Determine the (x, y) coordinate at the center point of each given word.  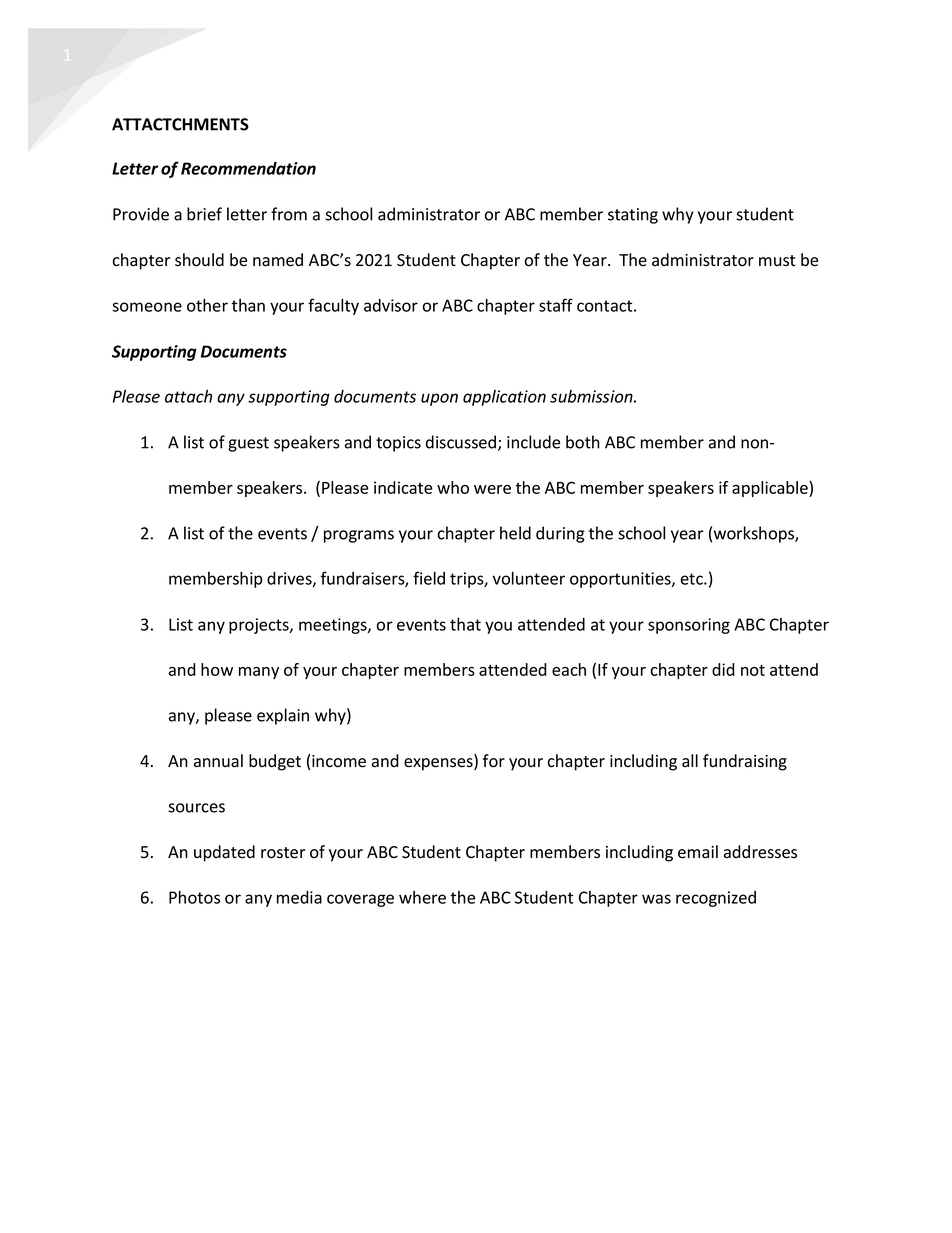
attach (188, 396)
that (465, 624)
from (289, 214)
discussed (461, 442)
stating (633, 216)
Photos (194, 897)
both (583, 442)
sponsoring (689, 626)
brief (204, 214)
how (217, 669)
